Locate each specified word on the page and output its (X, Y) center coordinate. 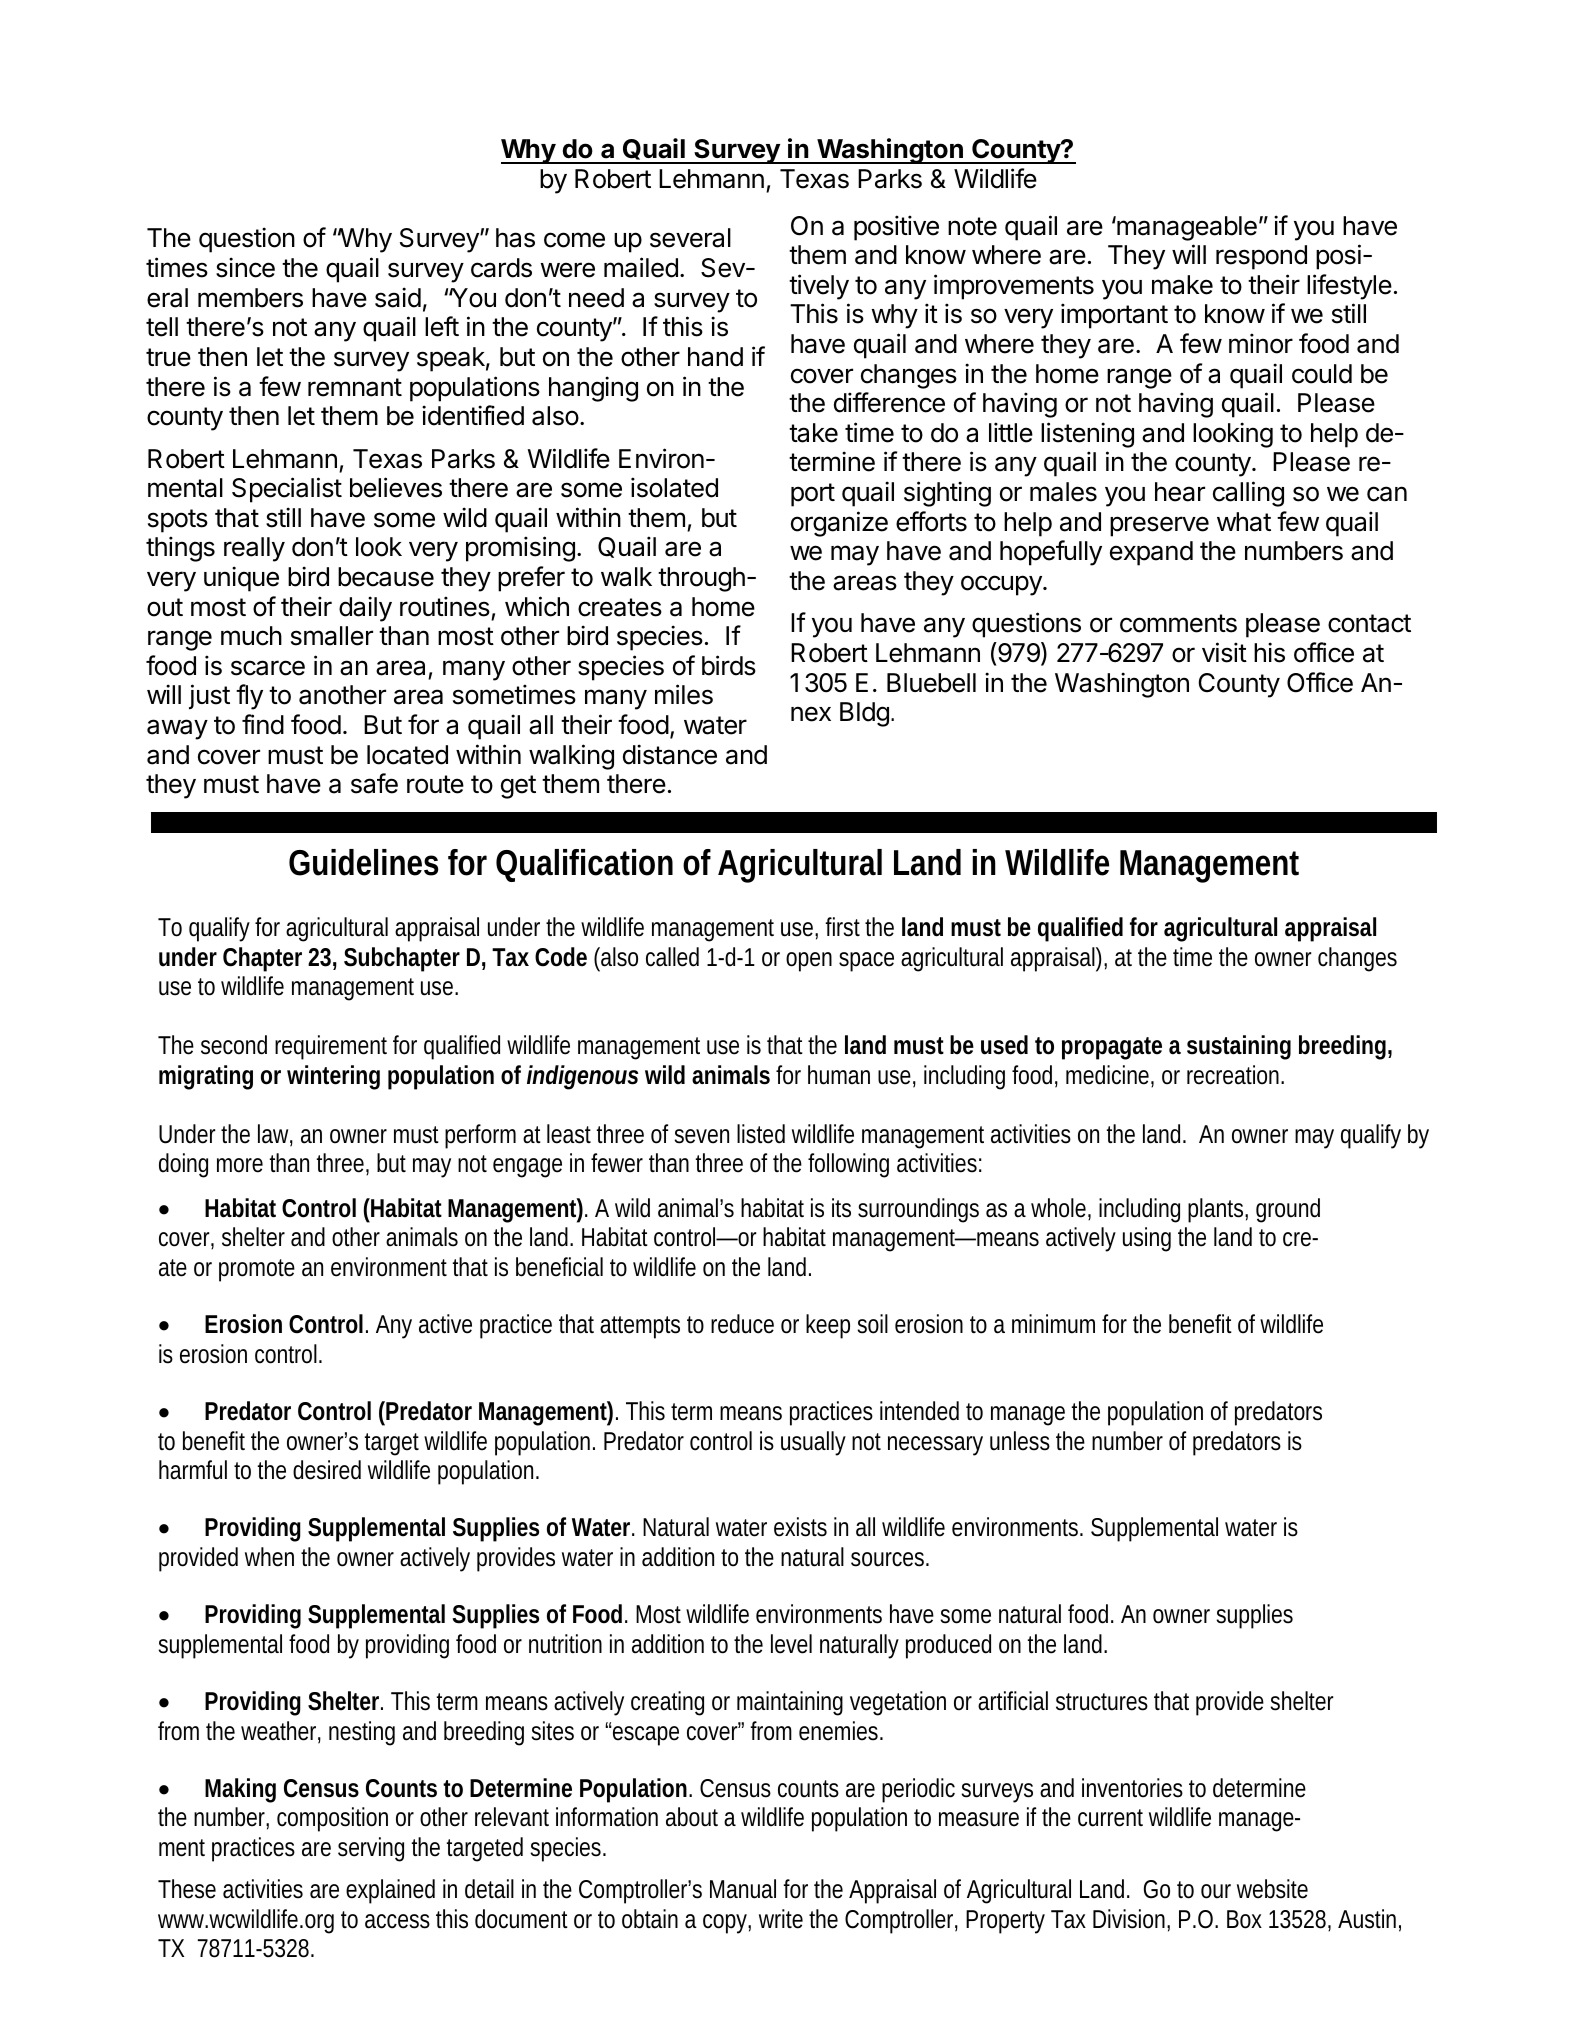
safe (374, 783)
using (1147, 1239)
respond (1261, 257)
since (245, 267)
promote (257, 1270)
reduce (742, 1324)
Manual (743, 1889)
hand (715, 357)
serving (371, 1849)
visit (1224, 652)
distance (670, 754)
